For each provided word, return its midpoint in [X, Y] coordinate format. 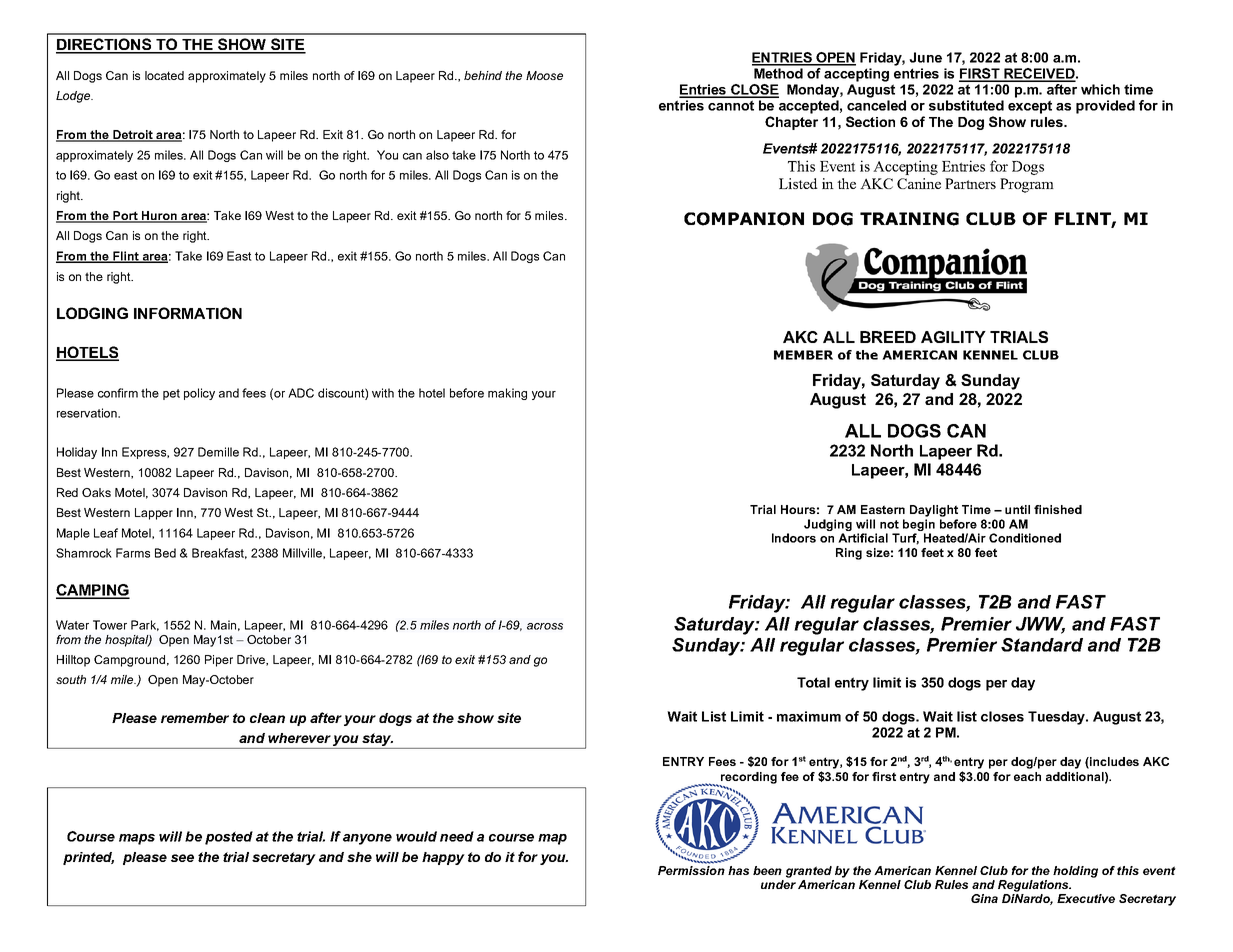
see [182, 858]
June [925, 57]
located [164, 75]
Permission [691, 870]
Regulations [1034, 886]
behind [483, 75]
